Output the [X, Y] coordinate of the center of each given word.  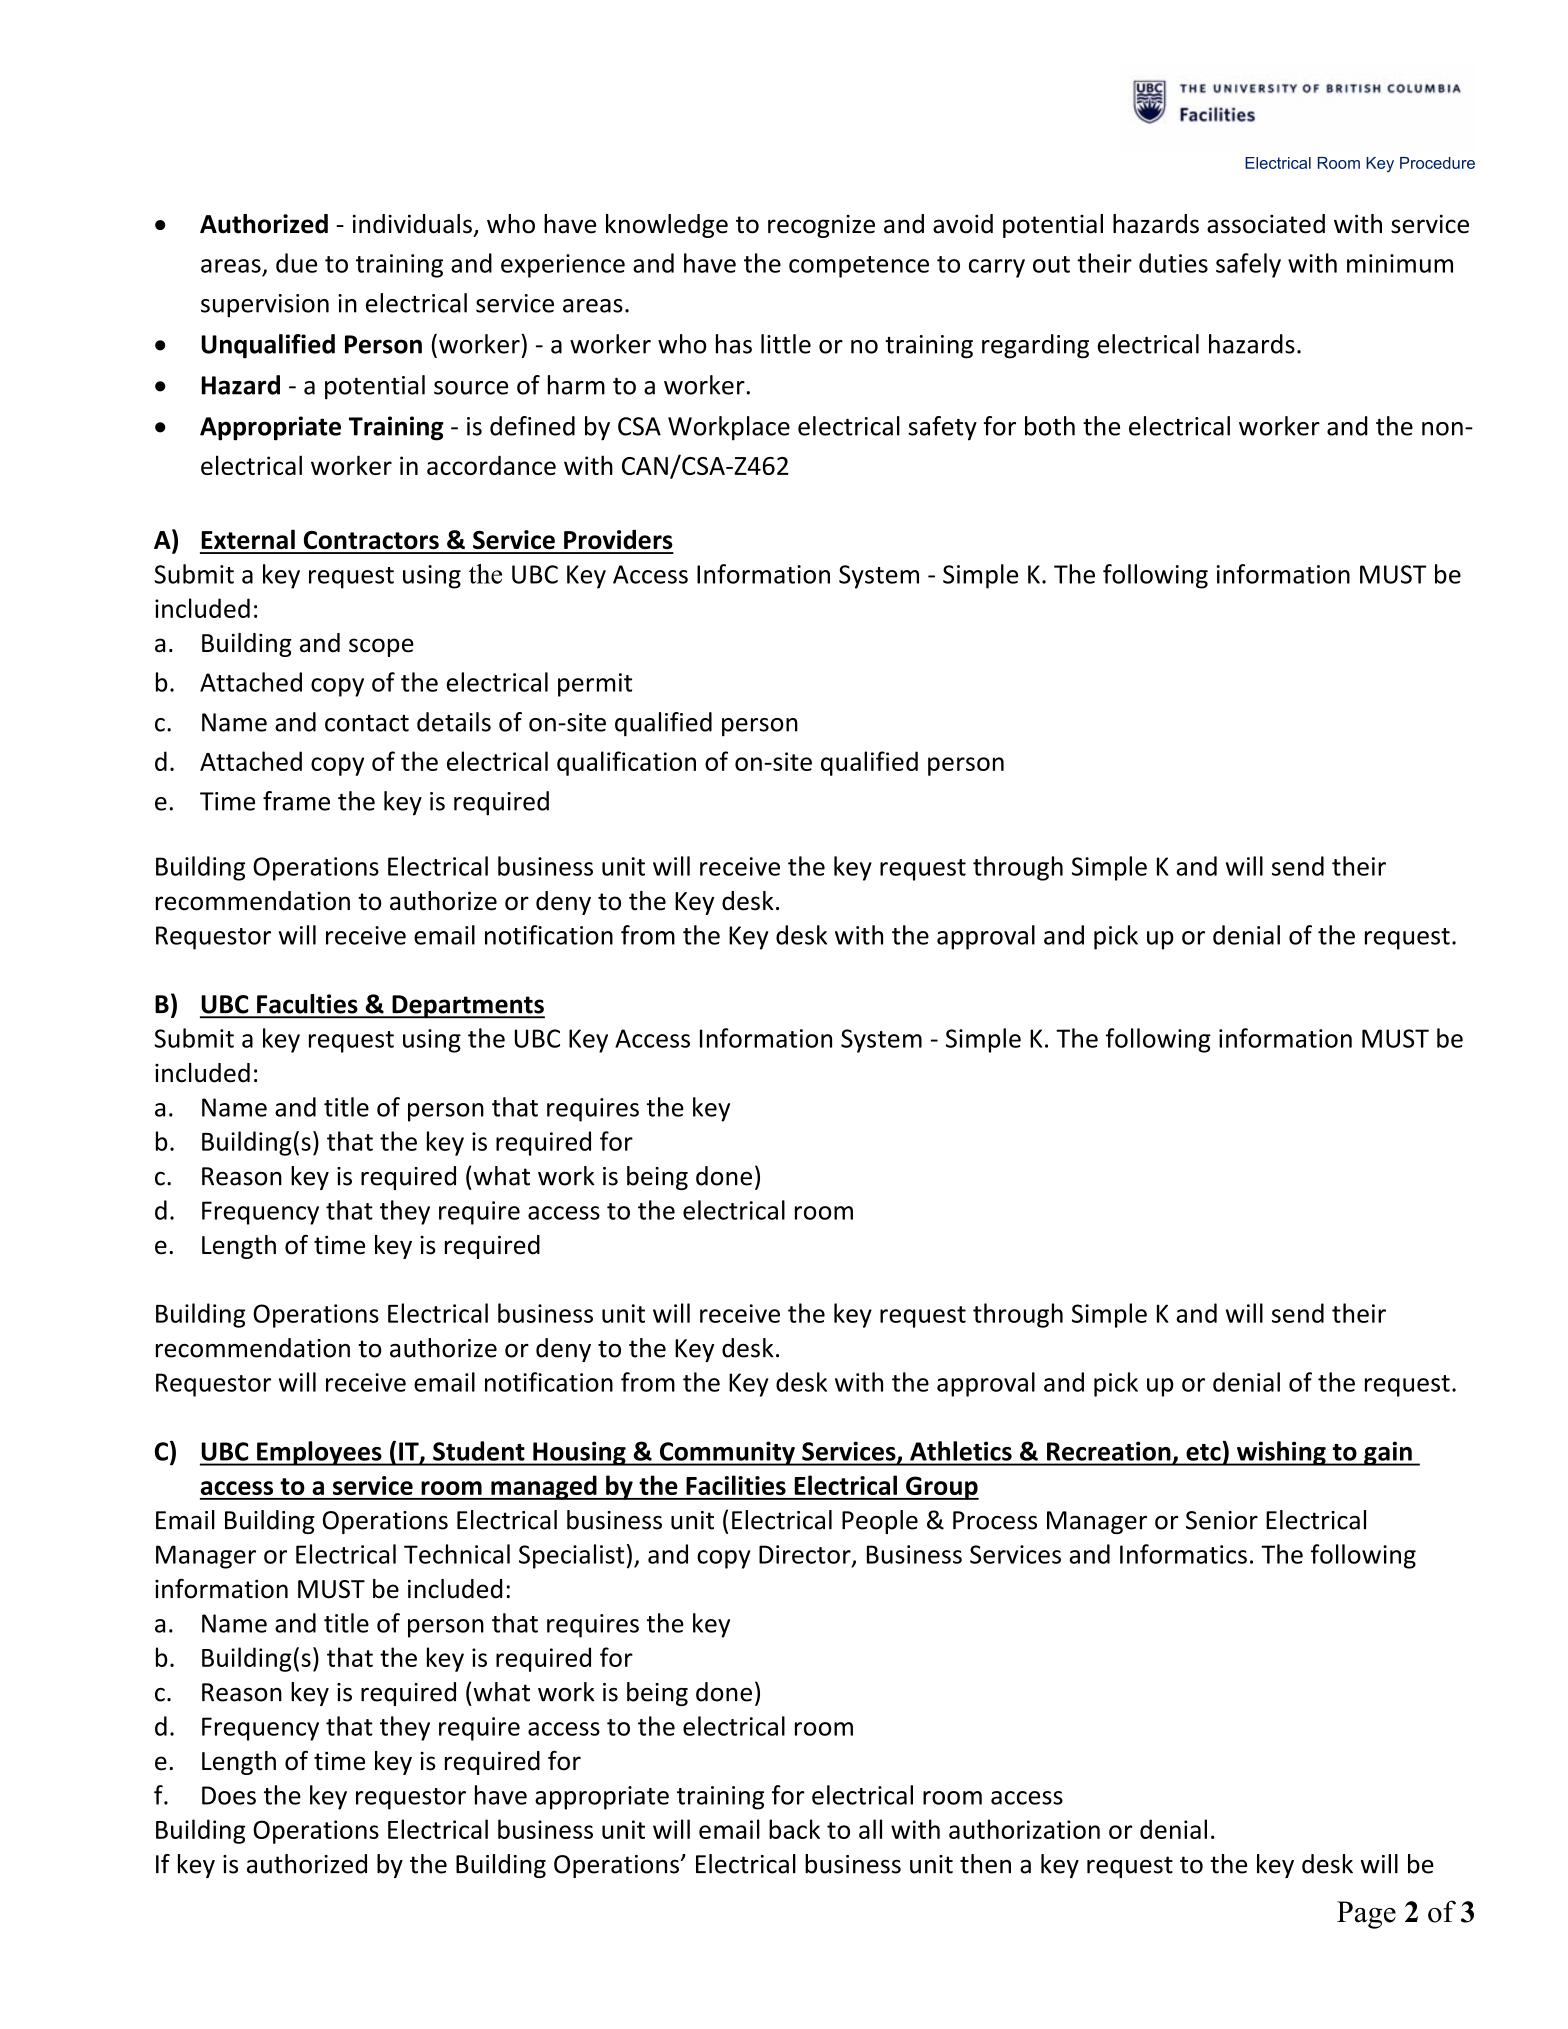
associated [1266, 224]
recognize [821, 226]
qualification [626, 763]
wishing [1281, 1453]
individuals [412, 224]
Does [229, 1795]
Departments [467, 1007]
